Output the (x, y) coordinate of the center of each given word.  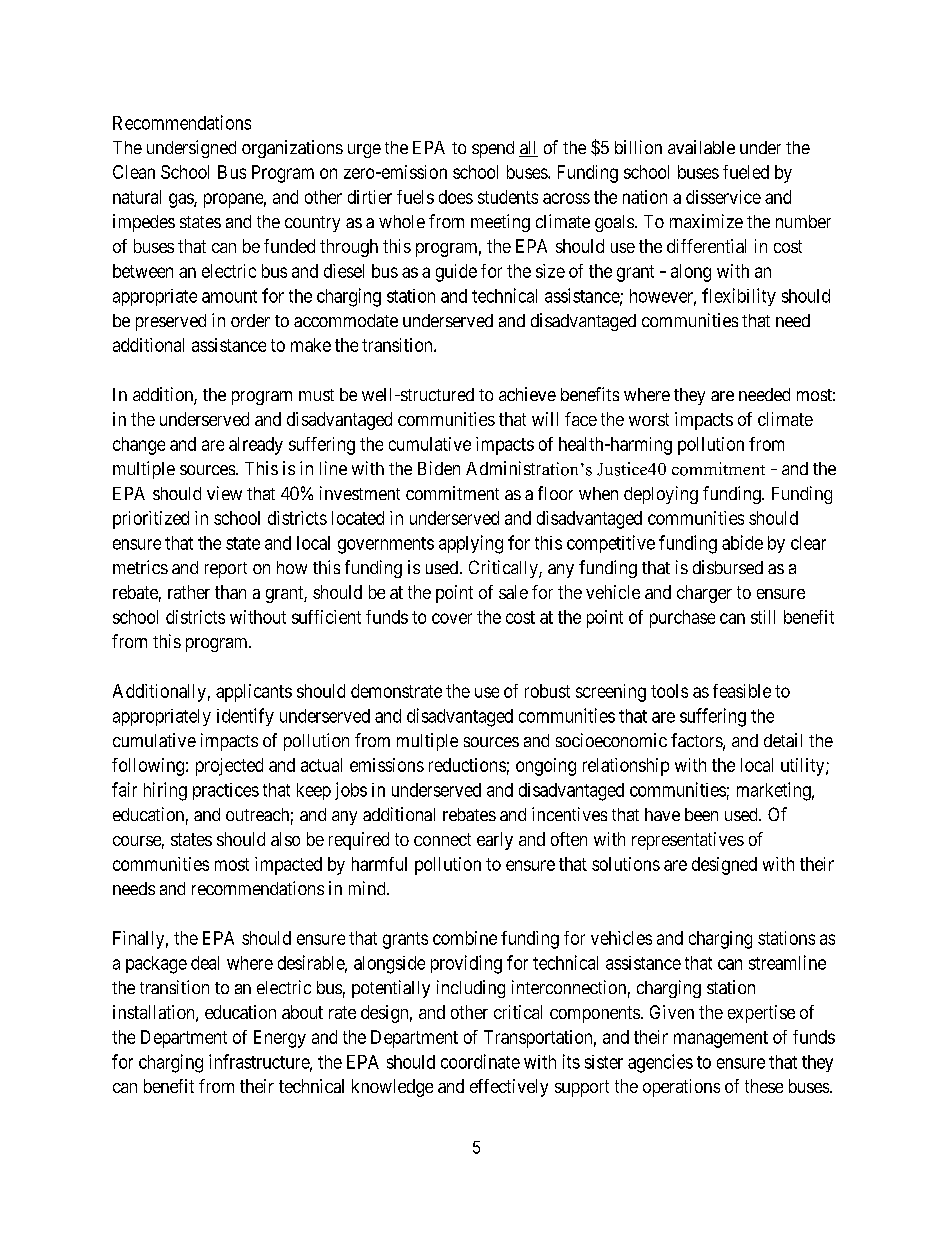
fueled (746, 172)
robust (547, 691)
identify (245, 717)
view (224, 493)
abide (742, 542)
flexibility (739, 297)
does (456, 197)
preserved (171, 322)
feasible (742, 691)
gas (182, 200)
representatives (688, 841)
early (495, 841)
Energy (280, 1039)
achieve (527, 394)
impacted (288, 866)
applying (471, 544)
